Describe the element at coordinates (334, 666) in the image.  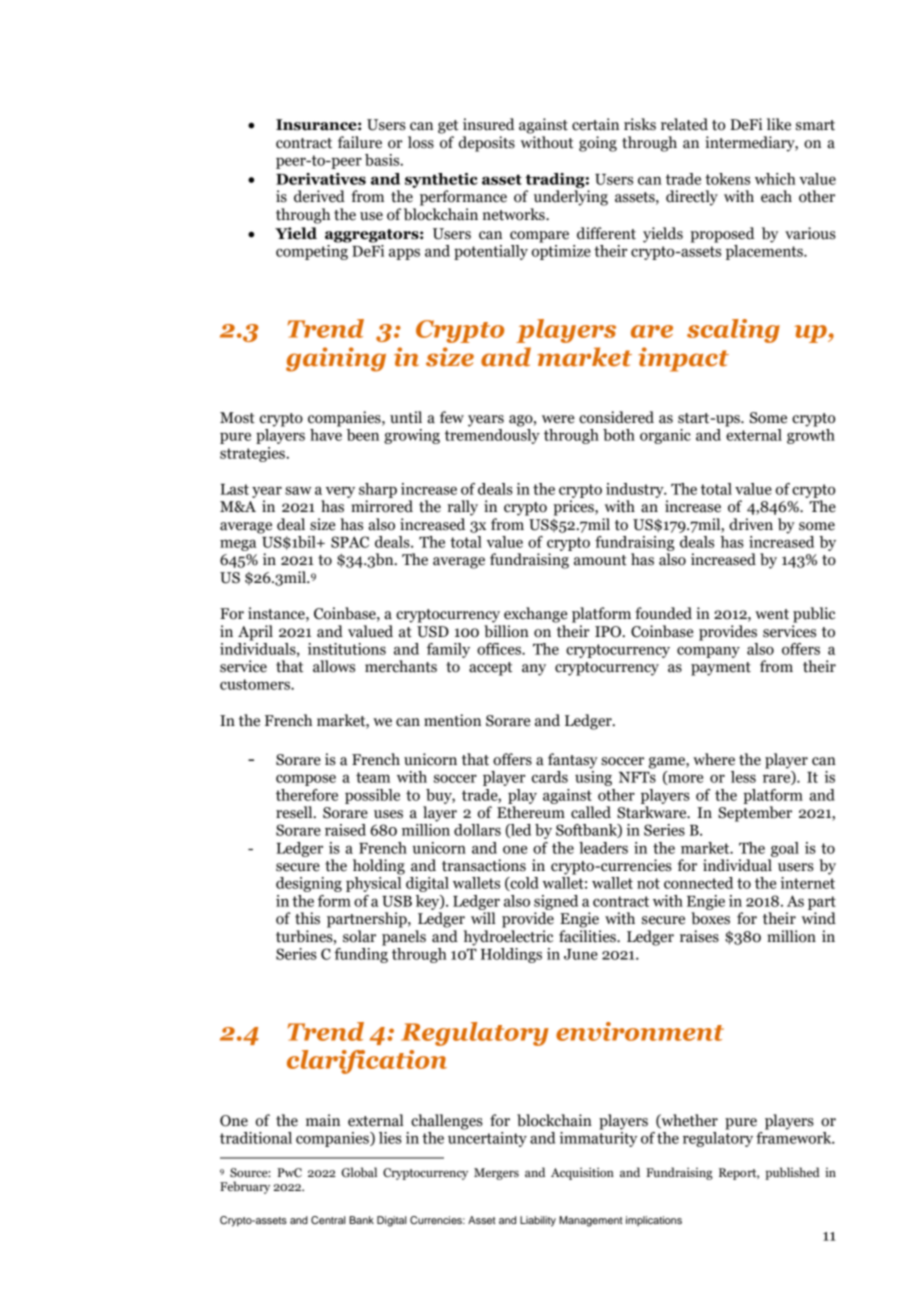
I see `allows` at that location.
